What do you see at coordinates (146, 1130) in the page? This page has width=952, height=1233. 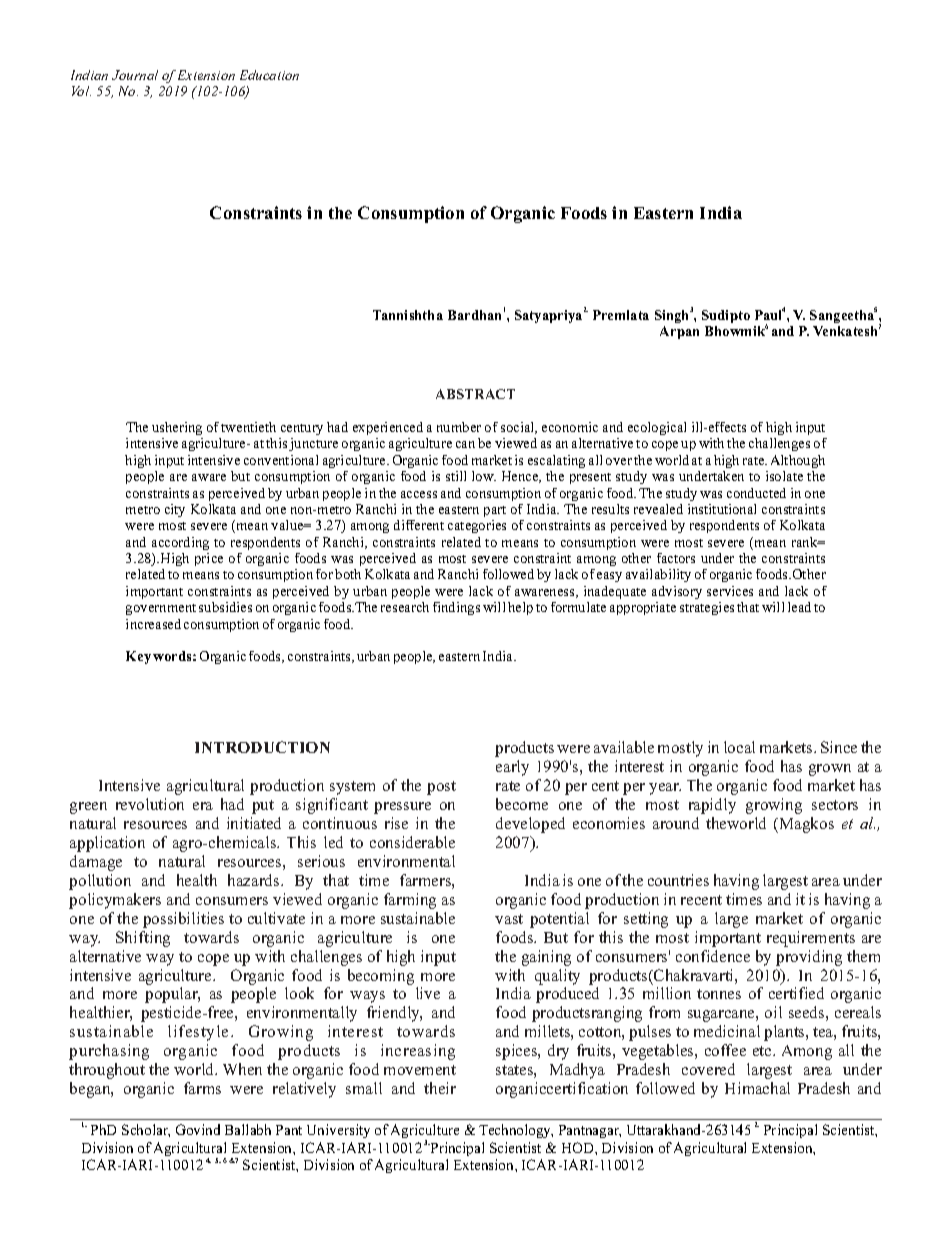 I see `Scholar` at bounding box center [146, 1130].
